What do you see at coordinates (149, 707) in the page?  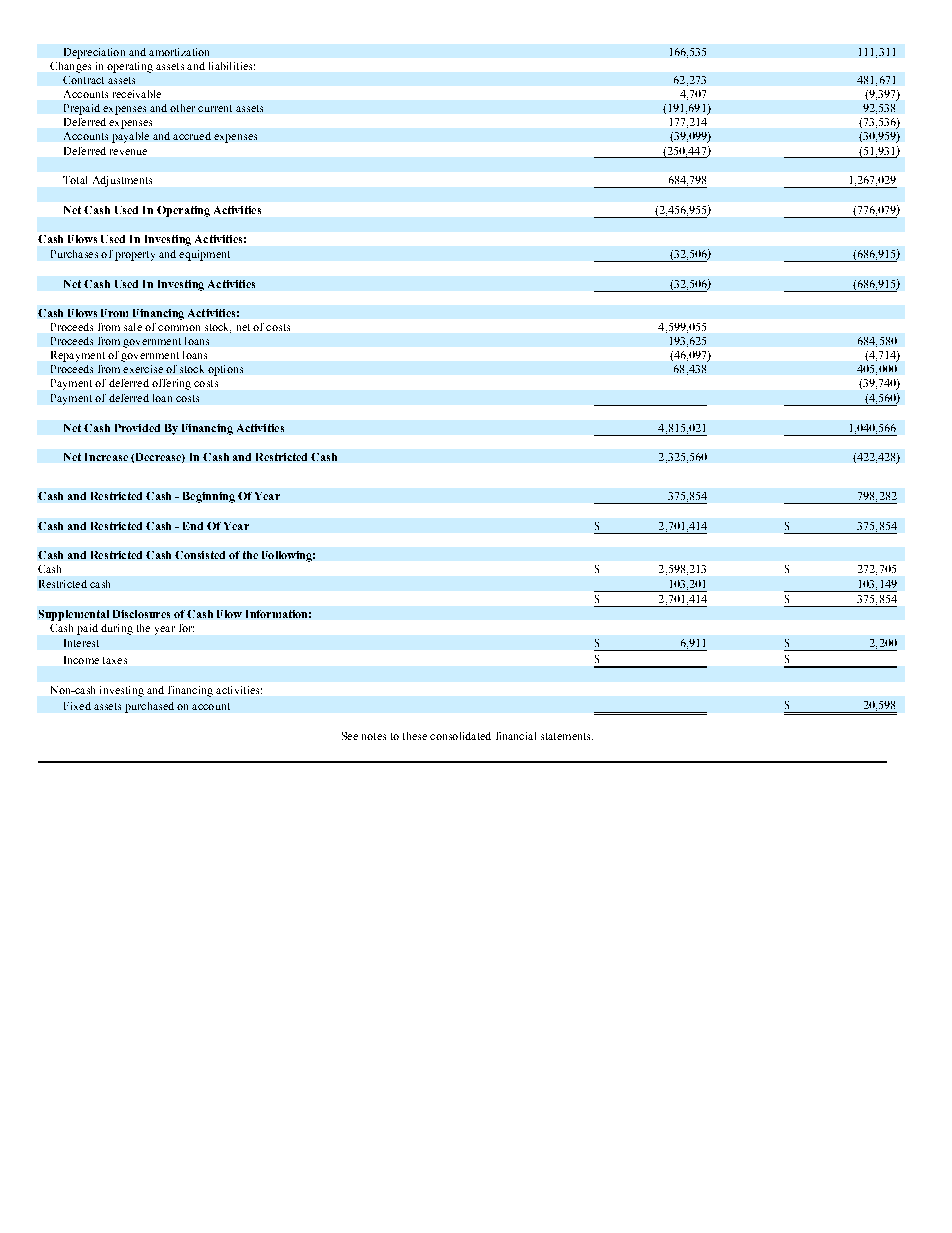 I see `purchased` at bounding box center [149, 707].
